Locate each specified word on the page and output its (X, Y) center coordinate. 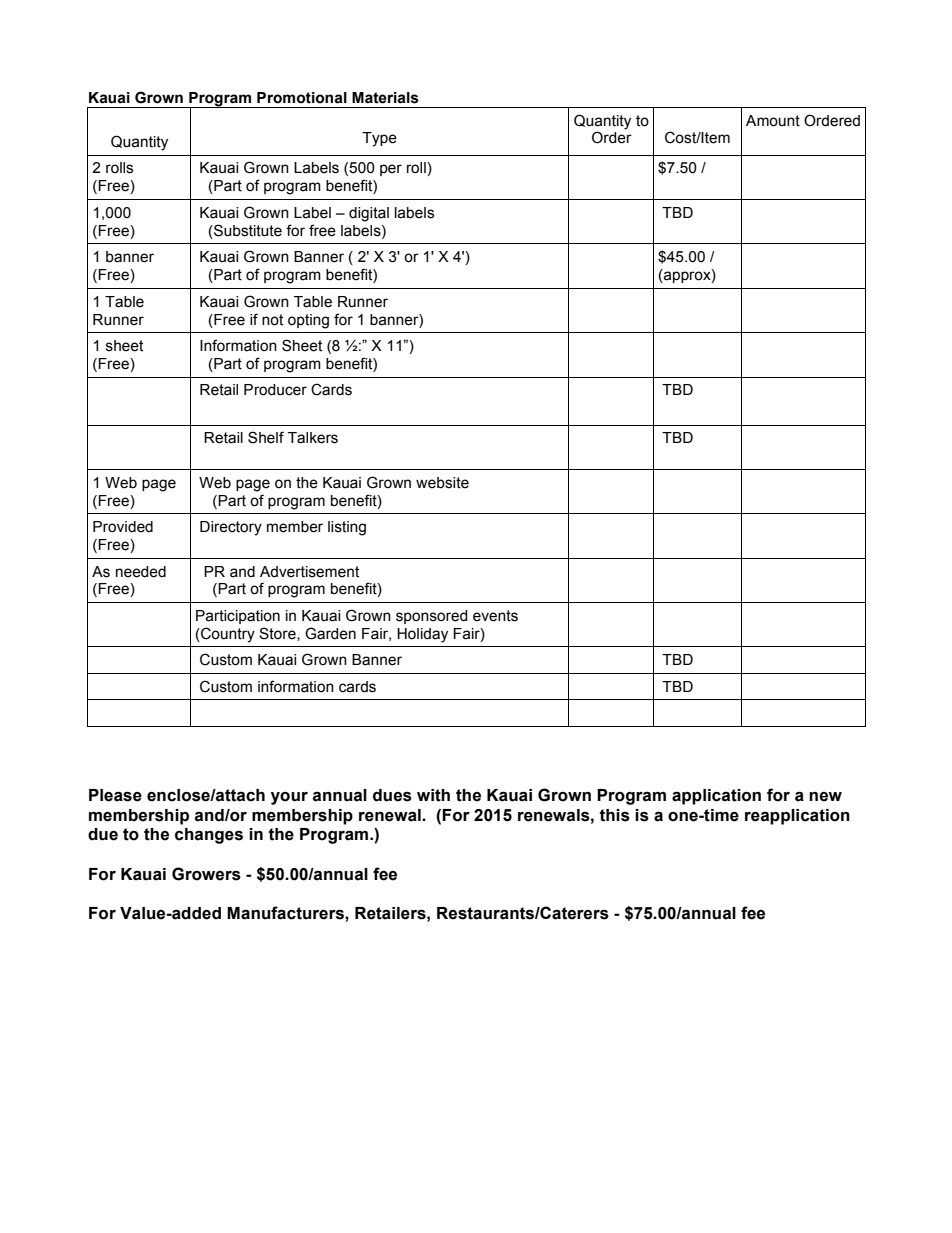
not (272, 320)
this (615, 815)
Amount (773, 121)
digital (369, 214)
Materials (385, 98)
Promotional (302, 98)
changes (209, 836)
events (495, 616)
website (442, 483)
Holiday (422, 635)
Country (227, 635)
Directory (231, 528)
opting (308, 321)
